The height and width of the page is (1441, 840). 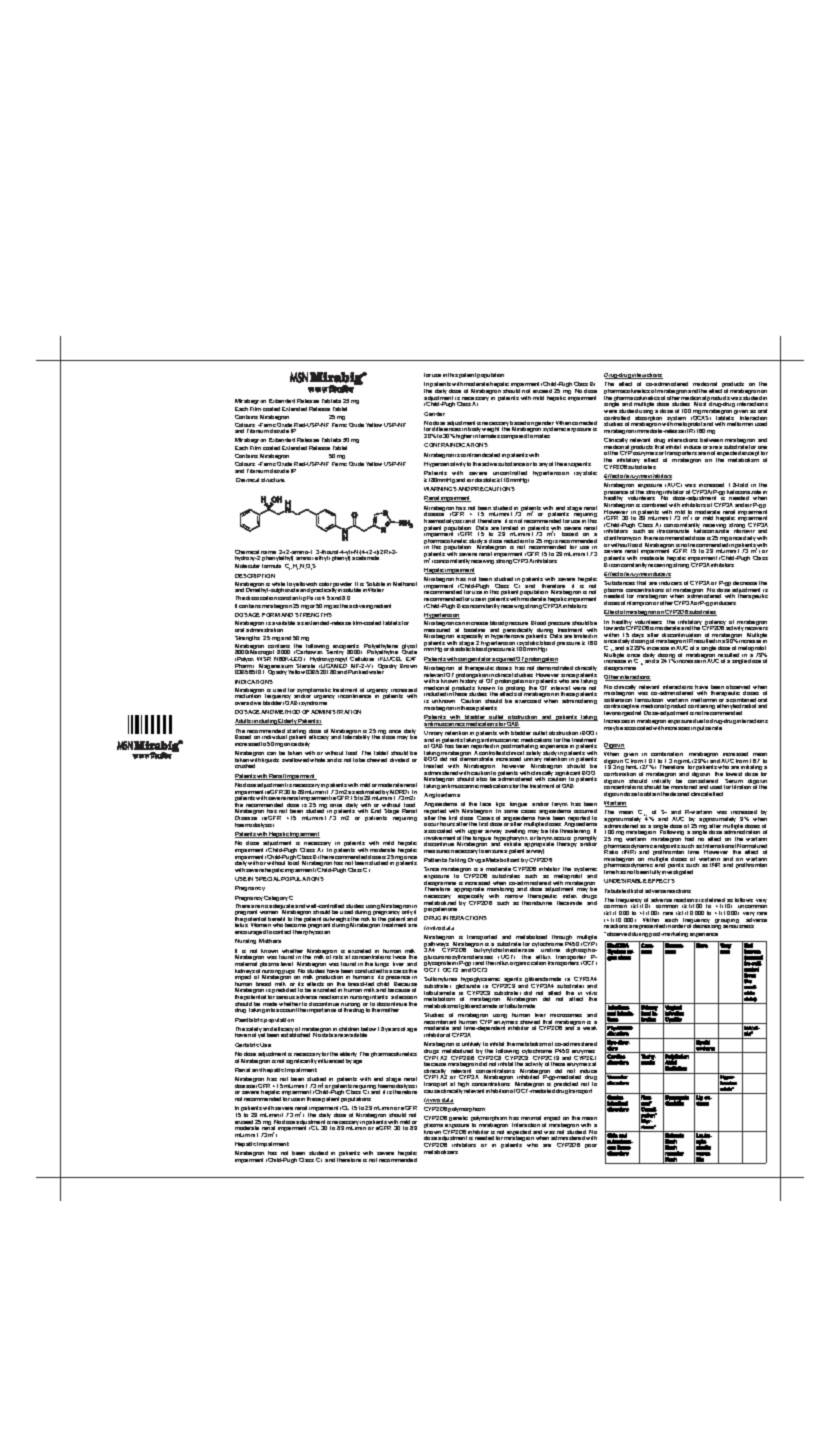 What do you see at coordinates (711, 440) in the page?
I see `between` at bounding box center [711, 440].
